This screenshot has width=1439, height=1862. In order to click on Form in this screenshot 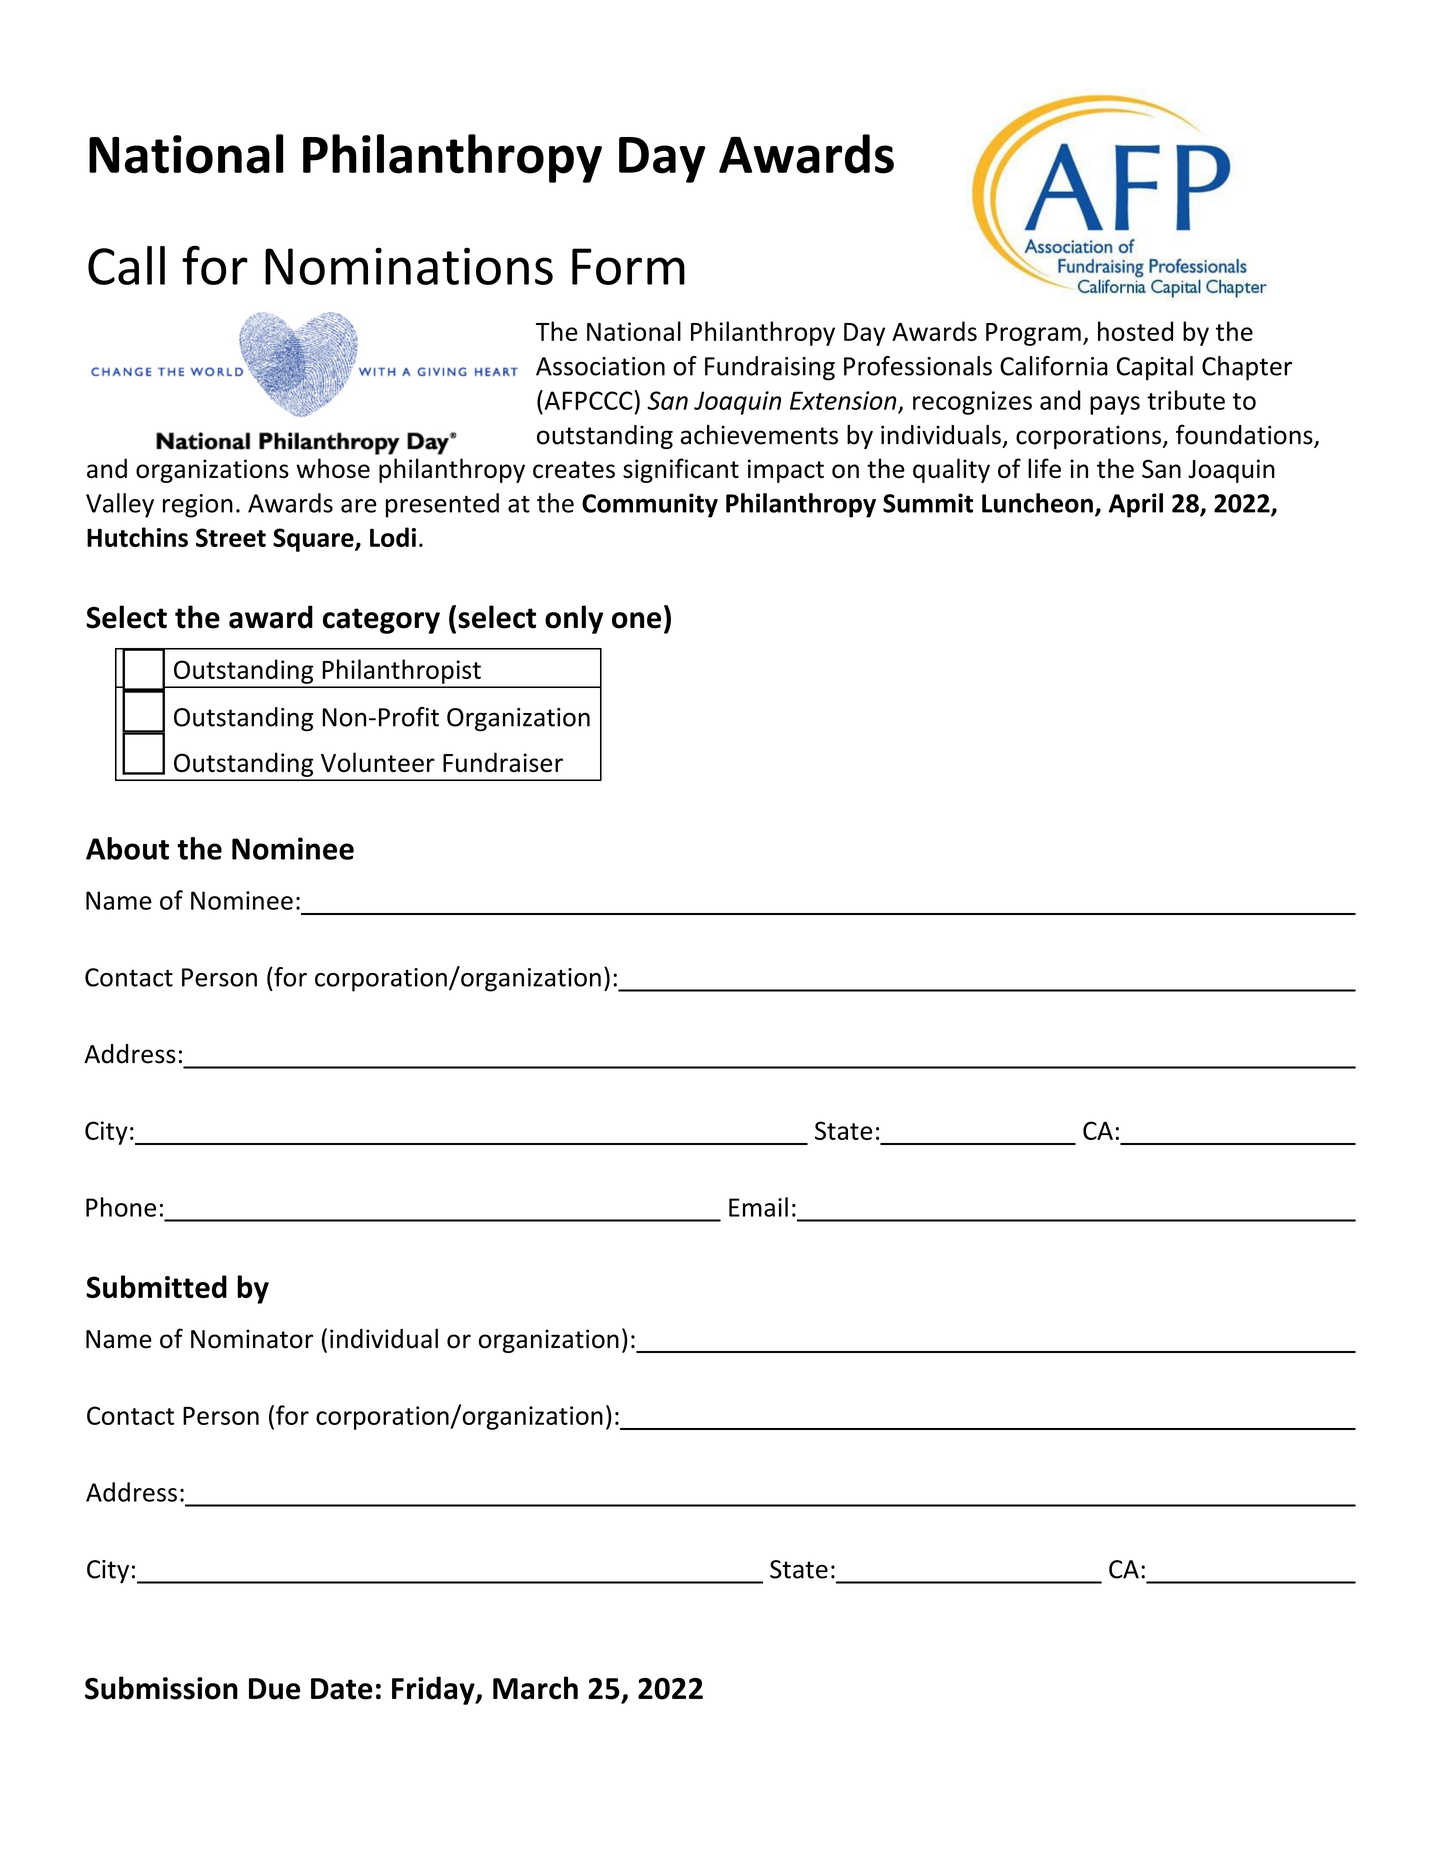, I will do `click(628, 266)`.
